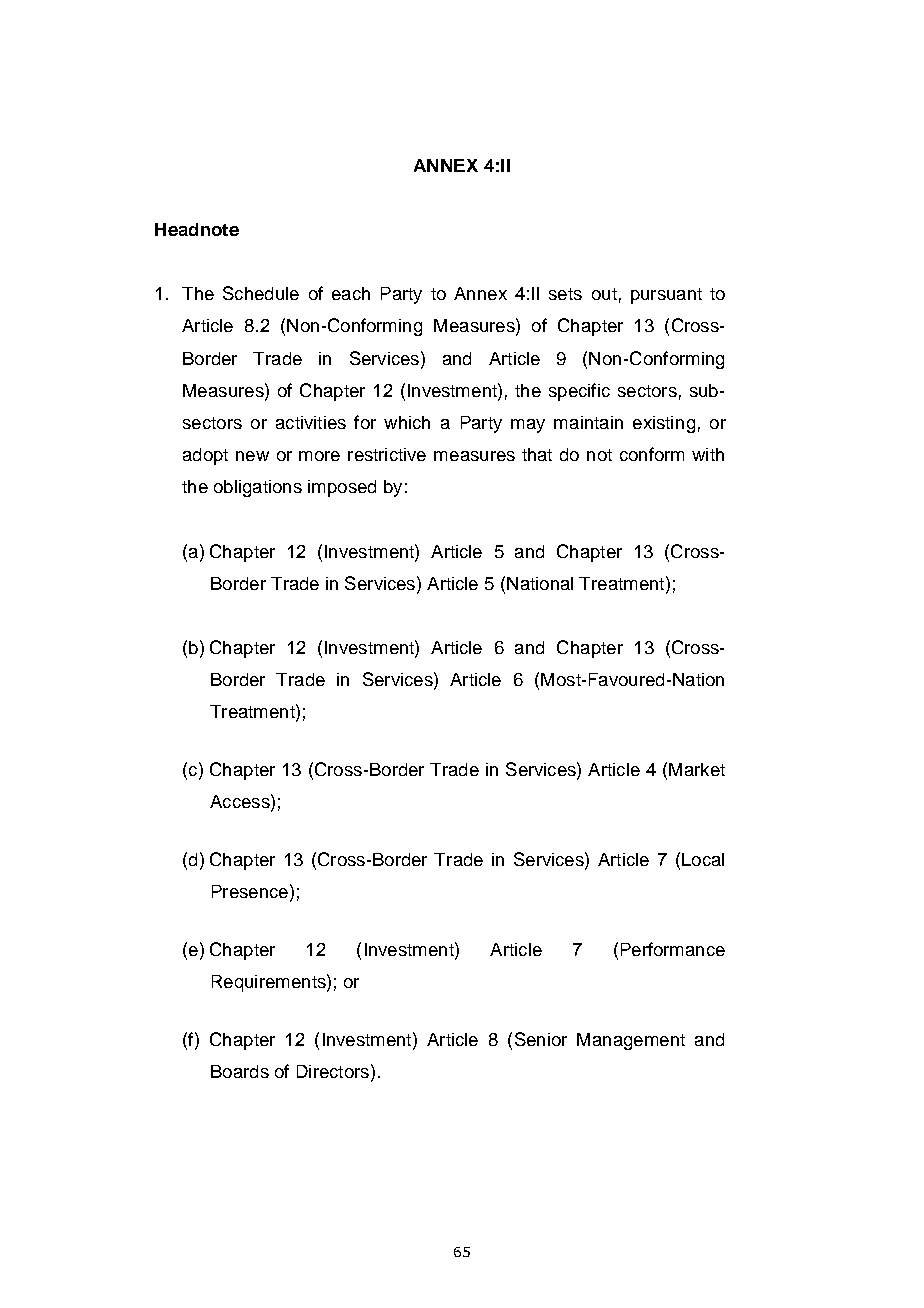 Image resolution: width=924 pixels, height=1308 pixels. What do you see at coordinates (342, 488) in the screenshot?
I see `imposed` at bounding box center [342, 488].
